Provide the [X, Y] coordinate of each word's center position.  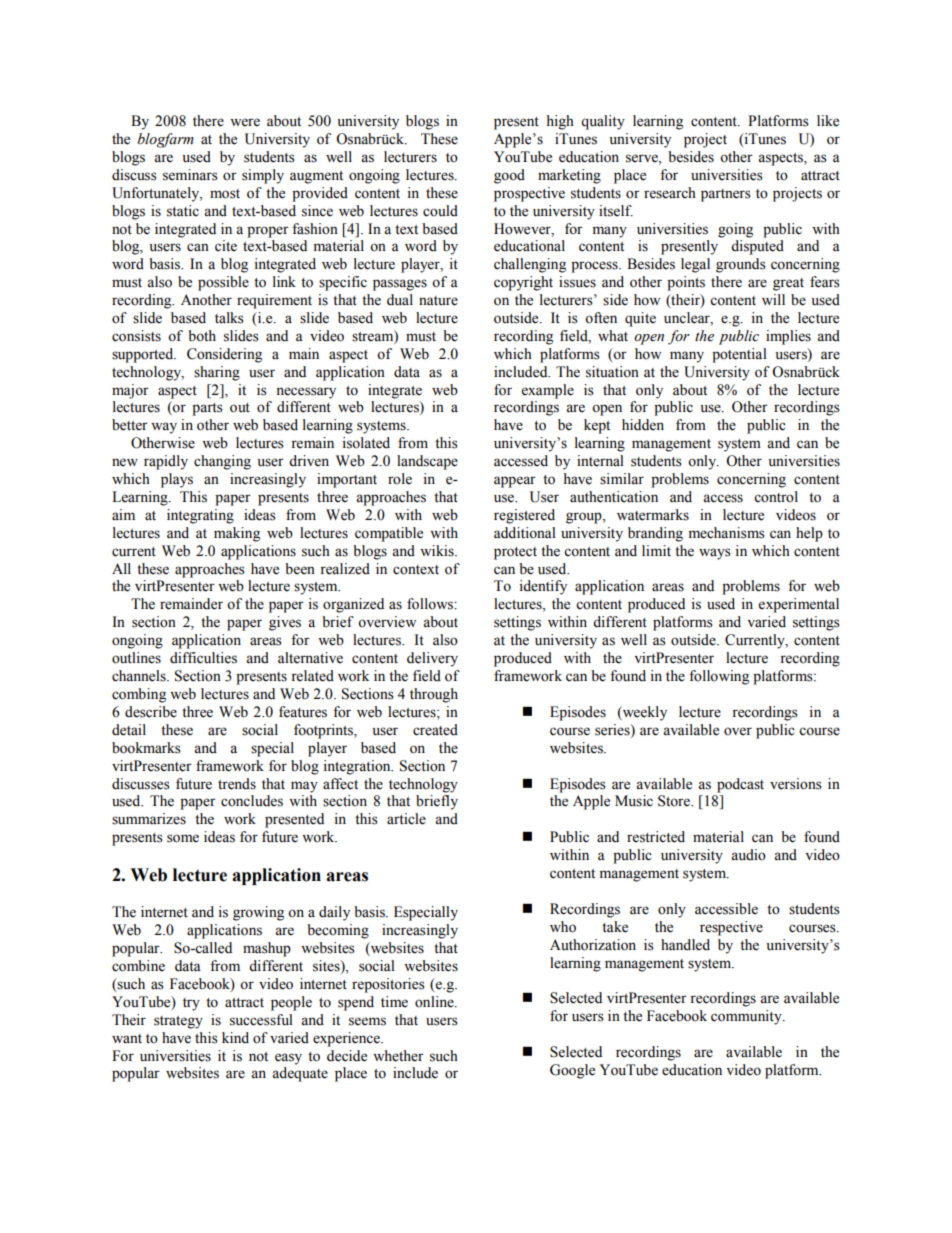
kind [235, 1038]
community [747, 1017]
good [509, 176]
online [435, 1002]
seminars [190, 175]
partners [726, 195]
